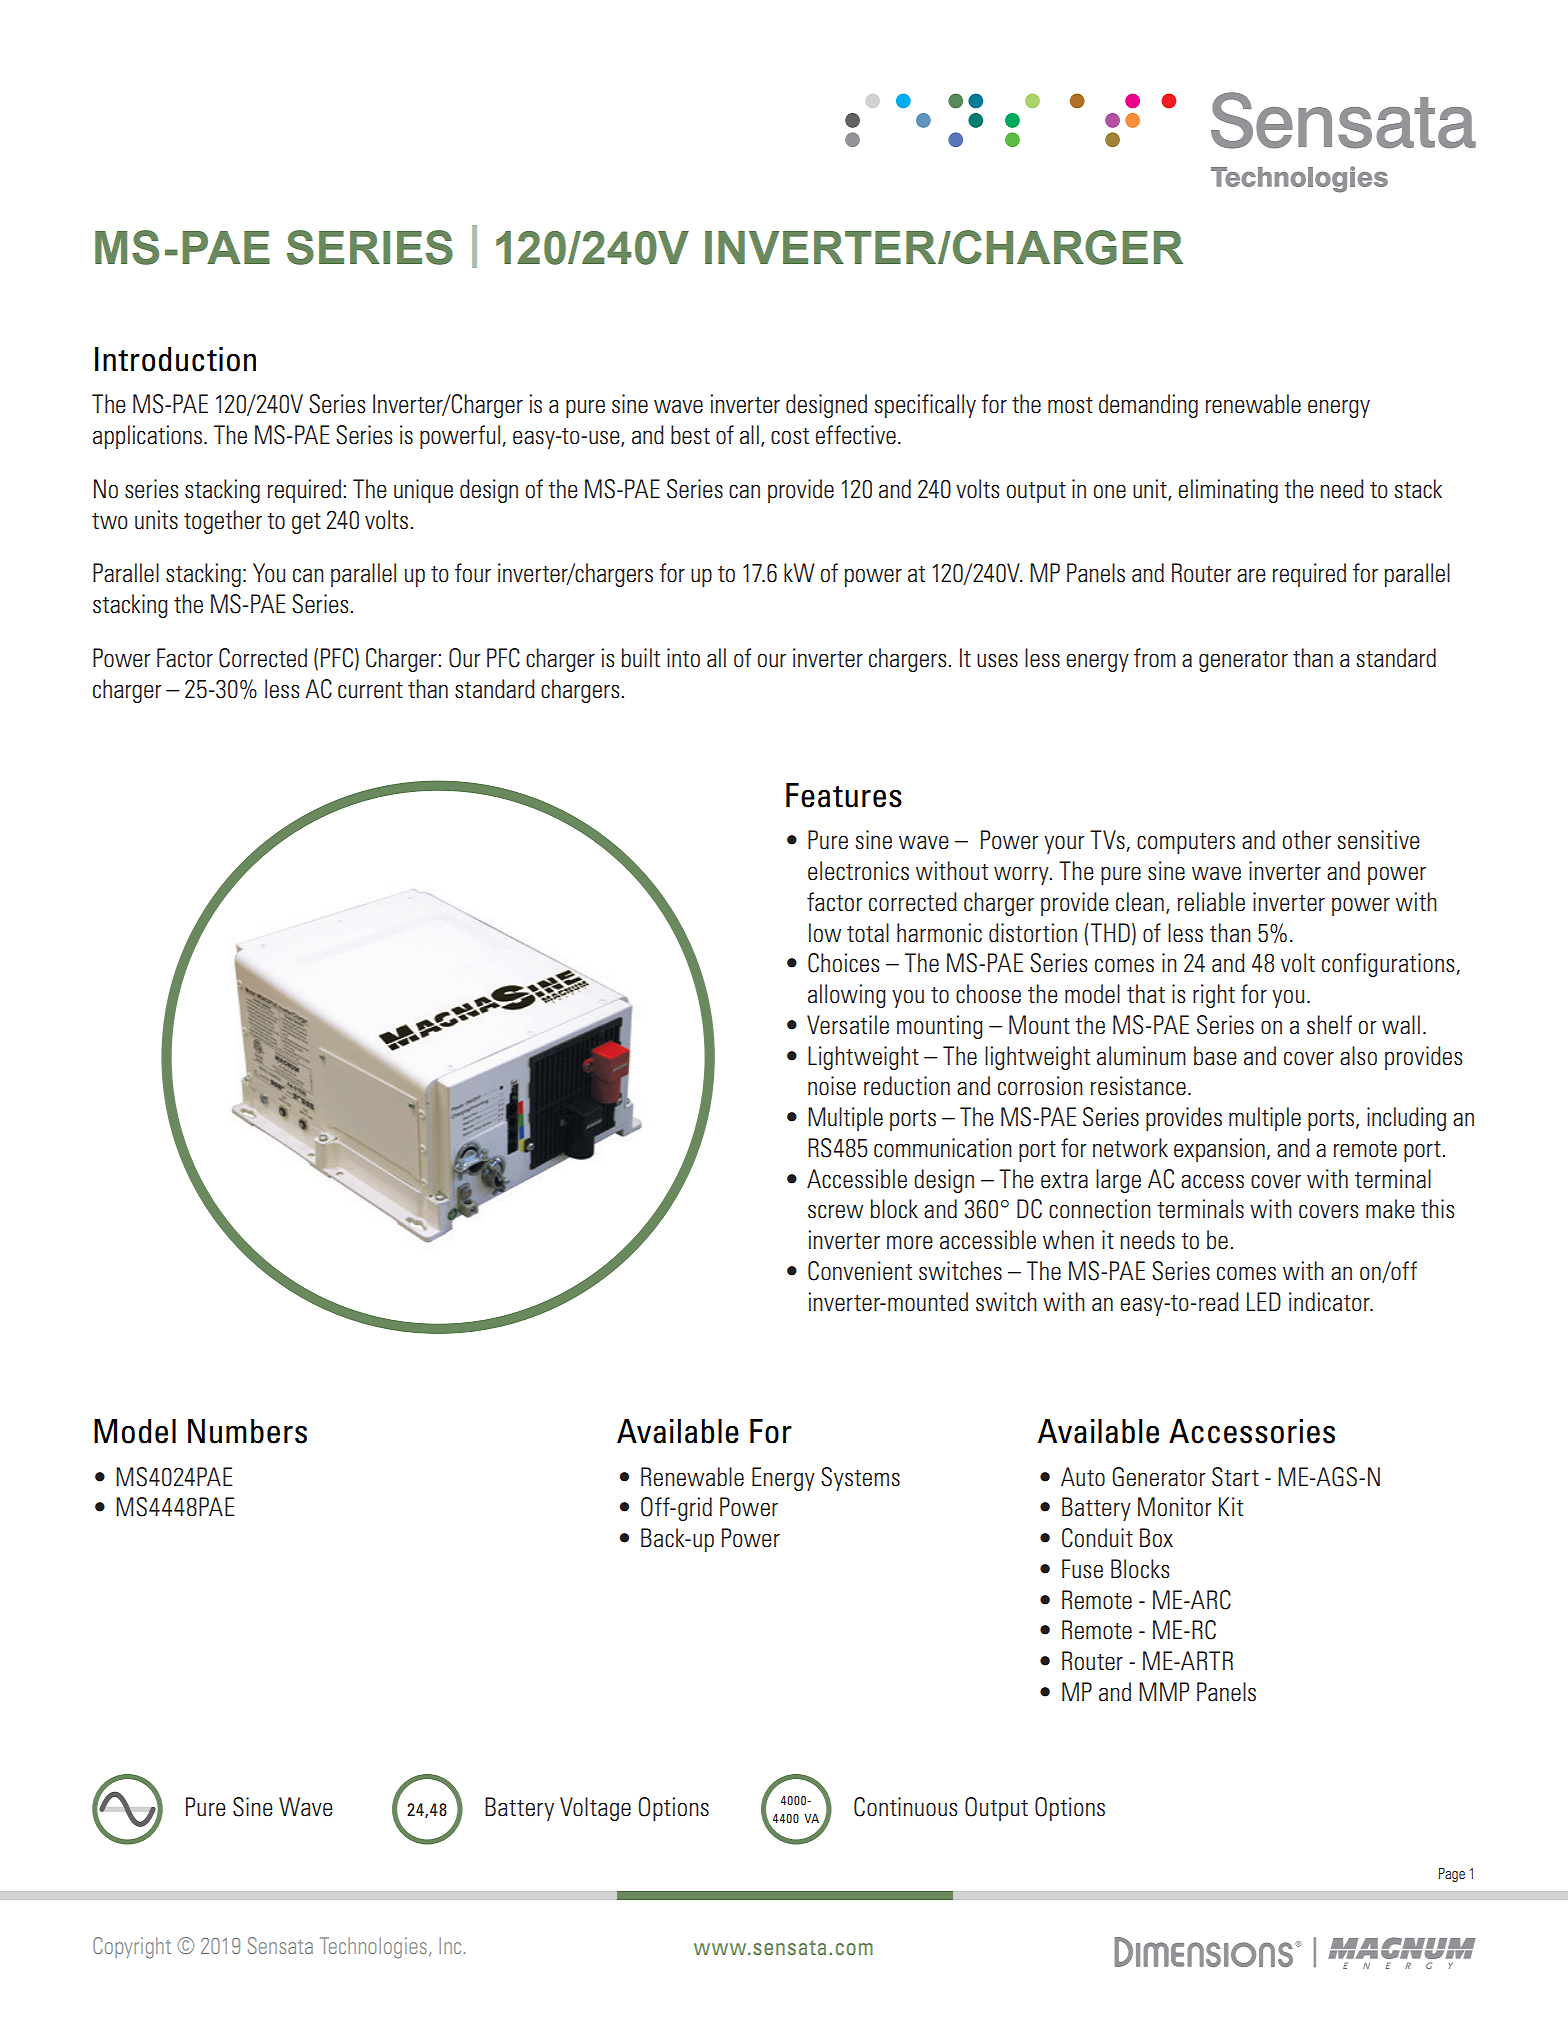 The height and width of the document is (2029, 1568). I want to click on Continuous, so click(906, 1807).
